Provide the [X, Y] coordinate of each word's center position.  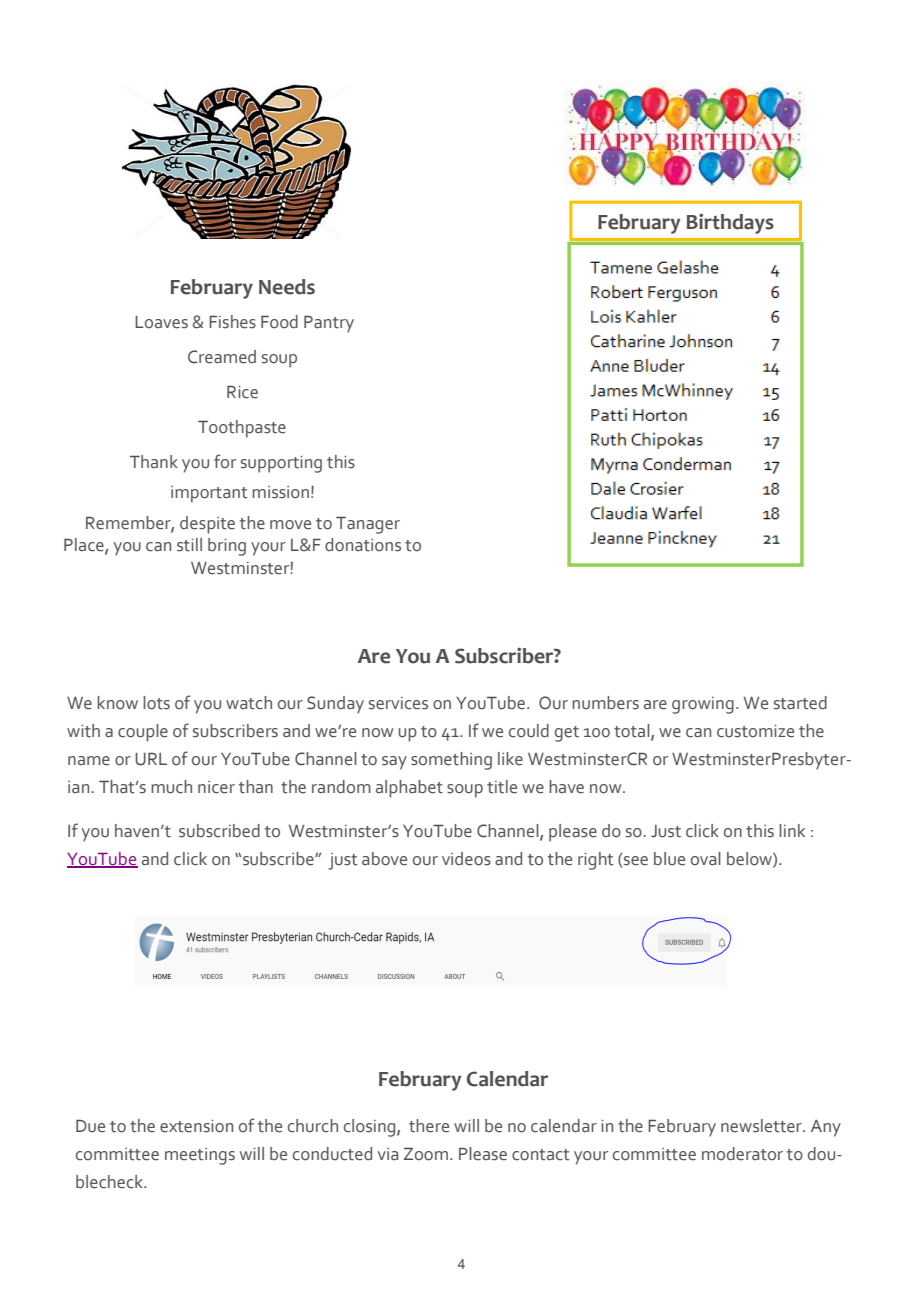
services [398, 703]
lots [156, 703]
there [429, 1126]
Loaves [161, 322]
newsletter [762, 1126]
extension [196, 1126]
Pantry [329, 324]
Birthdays [730, 223]
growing [703, 705]
